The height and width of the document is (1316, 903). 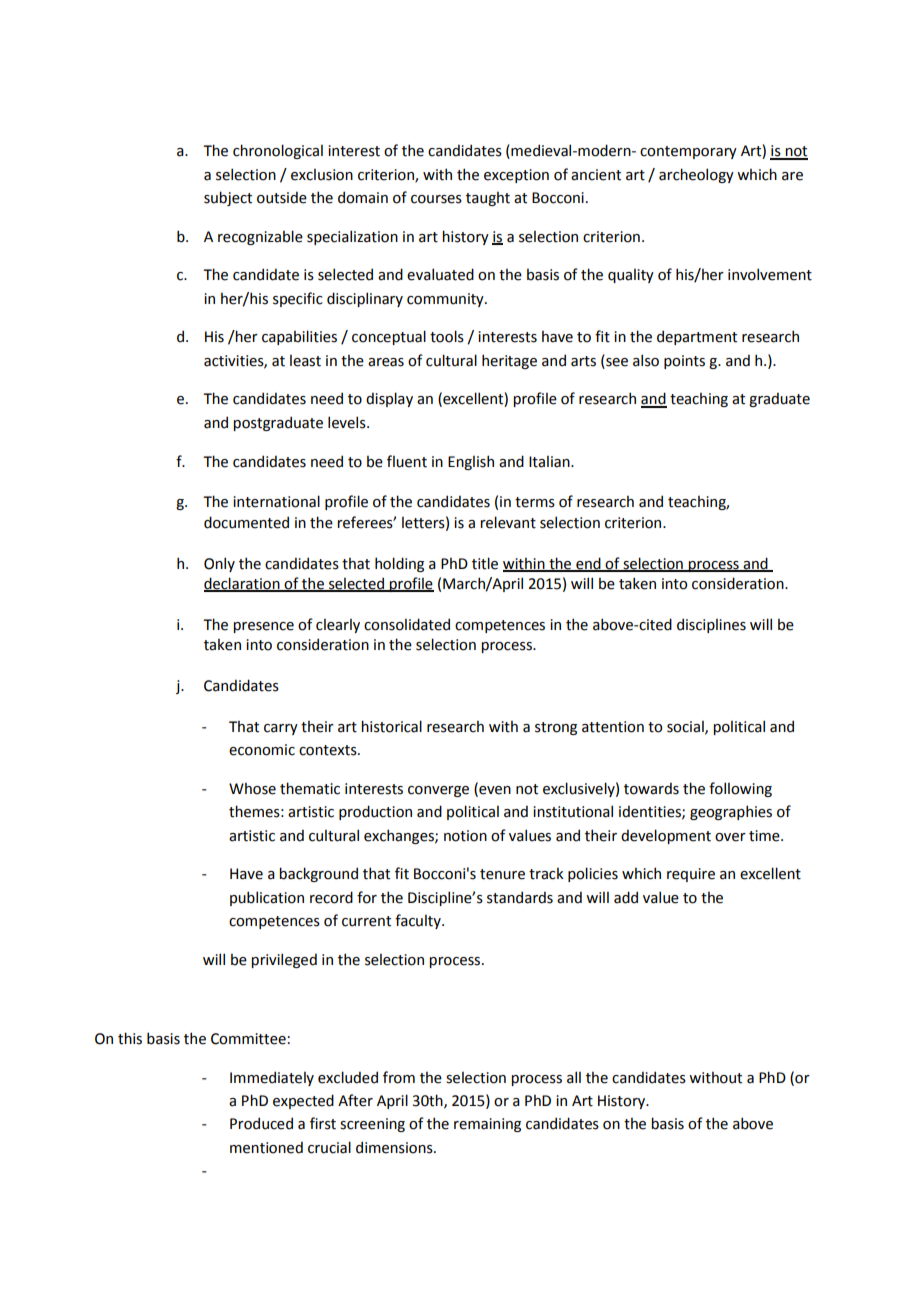 What do you see at coordinates (228, 198) in the document?
I see `subject` at bounding box center [228, 198].
